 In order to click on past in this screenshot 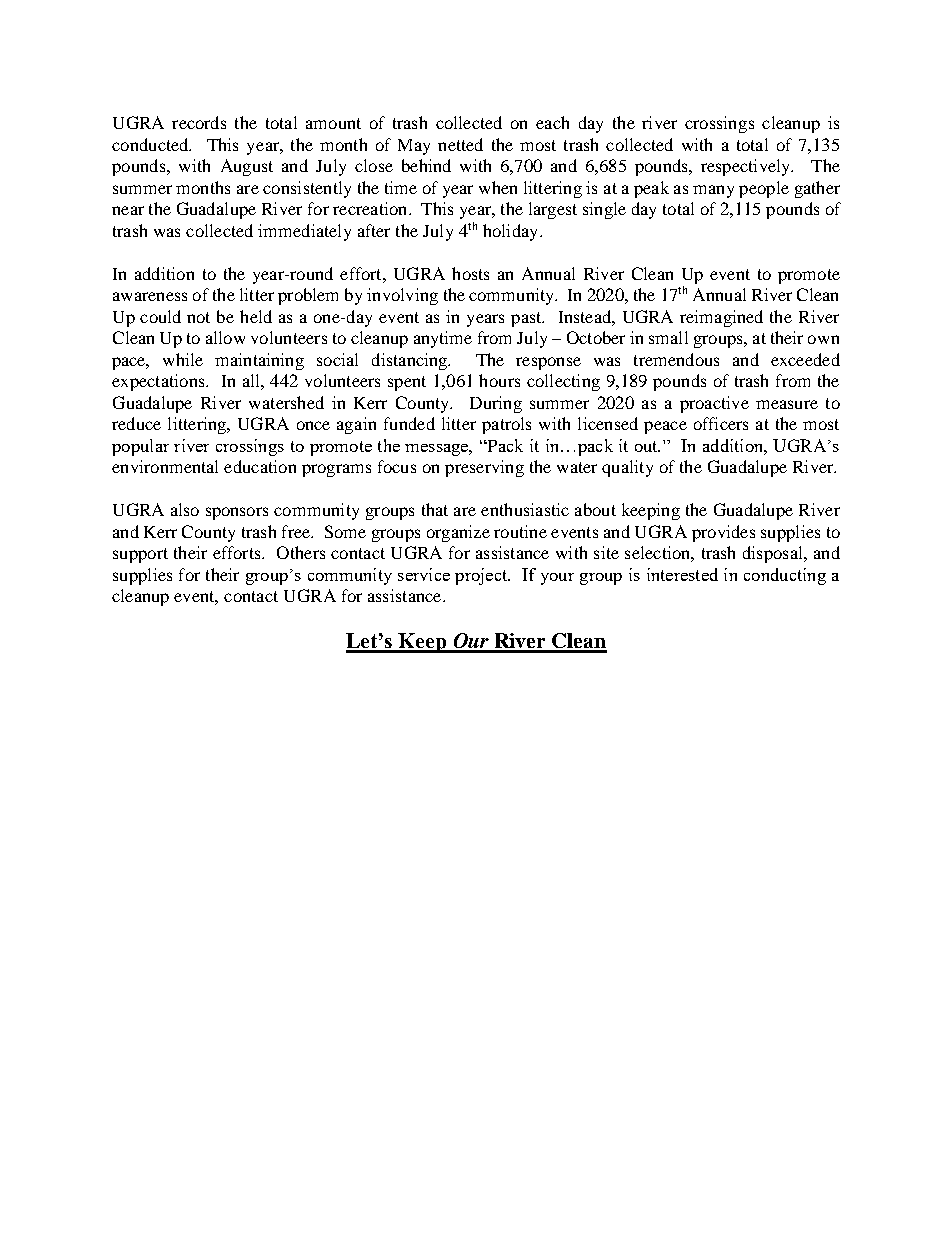, I will do `click(527, 319)`.
